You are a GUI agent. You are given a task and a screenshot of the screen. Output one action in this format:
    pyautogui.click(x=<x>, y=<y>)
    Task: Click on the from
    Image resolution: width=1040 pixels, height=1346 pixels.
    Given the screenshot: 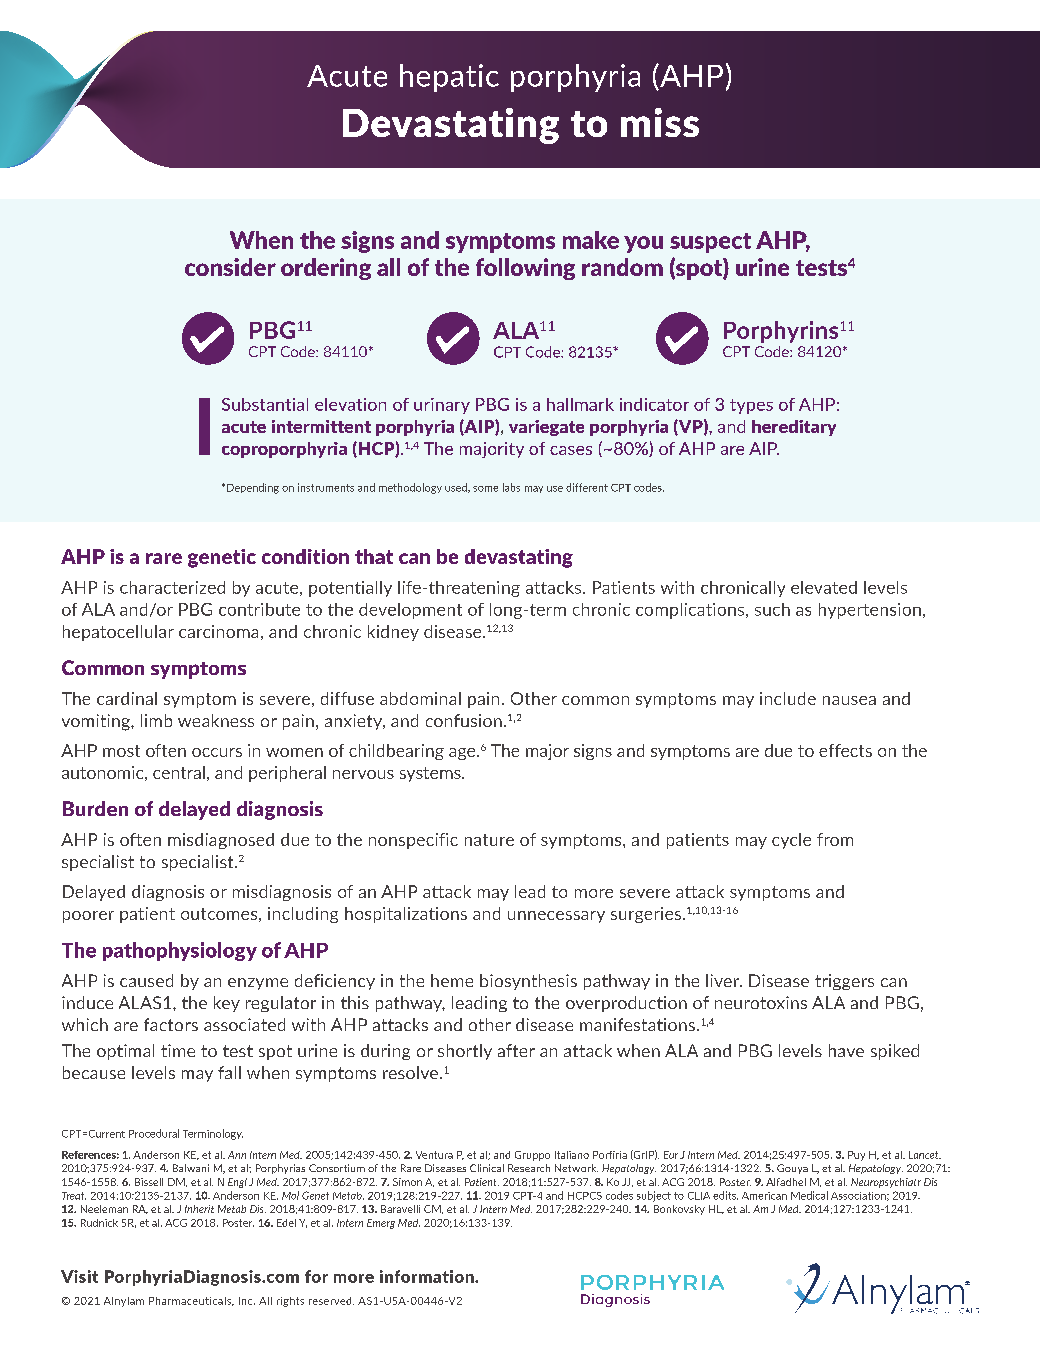 What is the action you would take?
    pyautogui.click(x=835, y=839)
